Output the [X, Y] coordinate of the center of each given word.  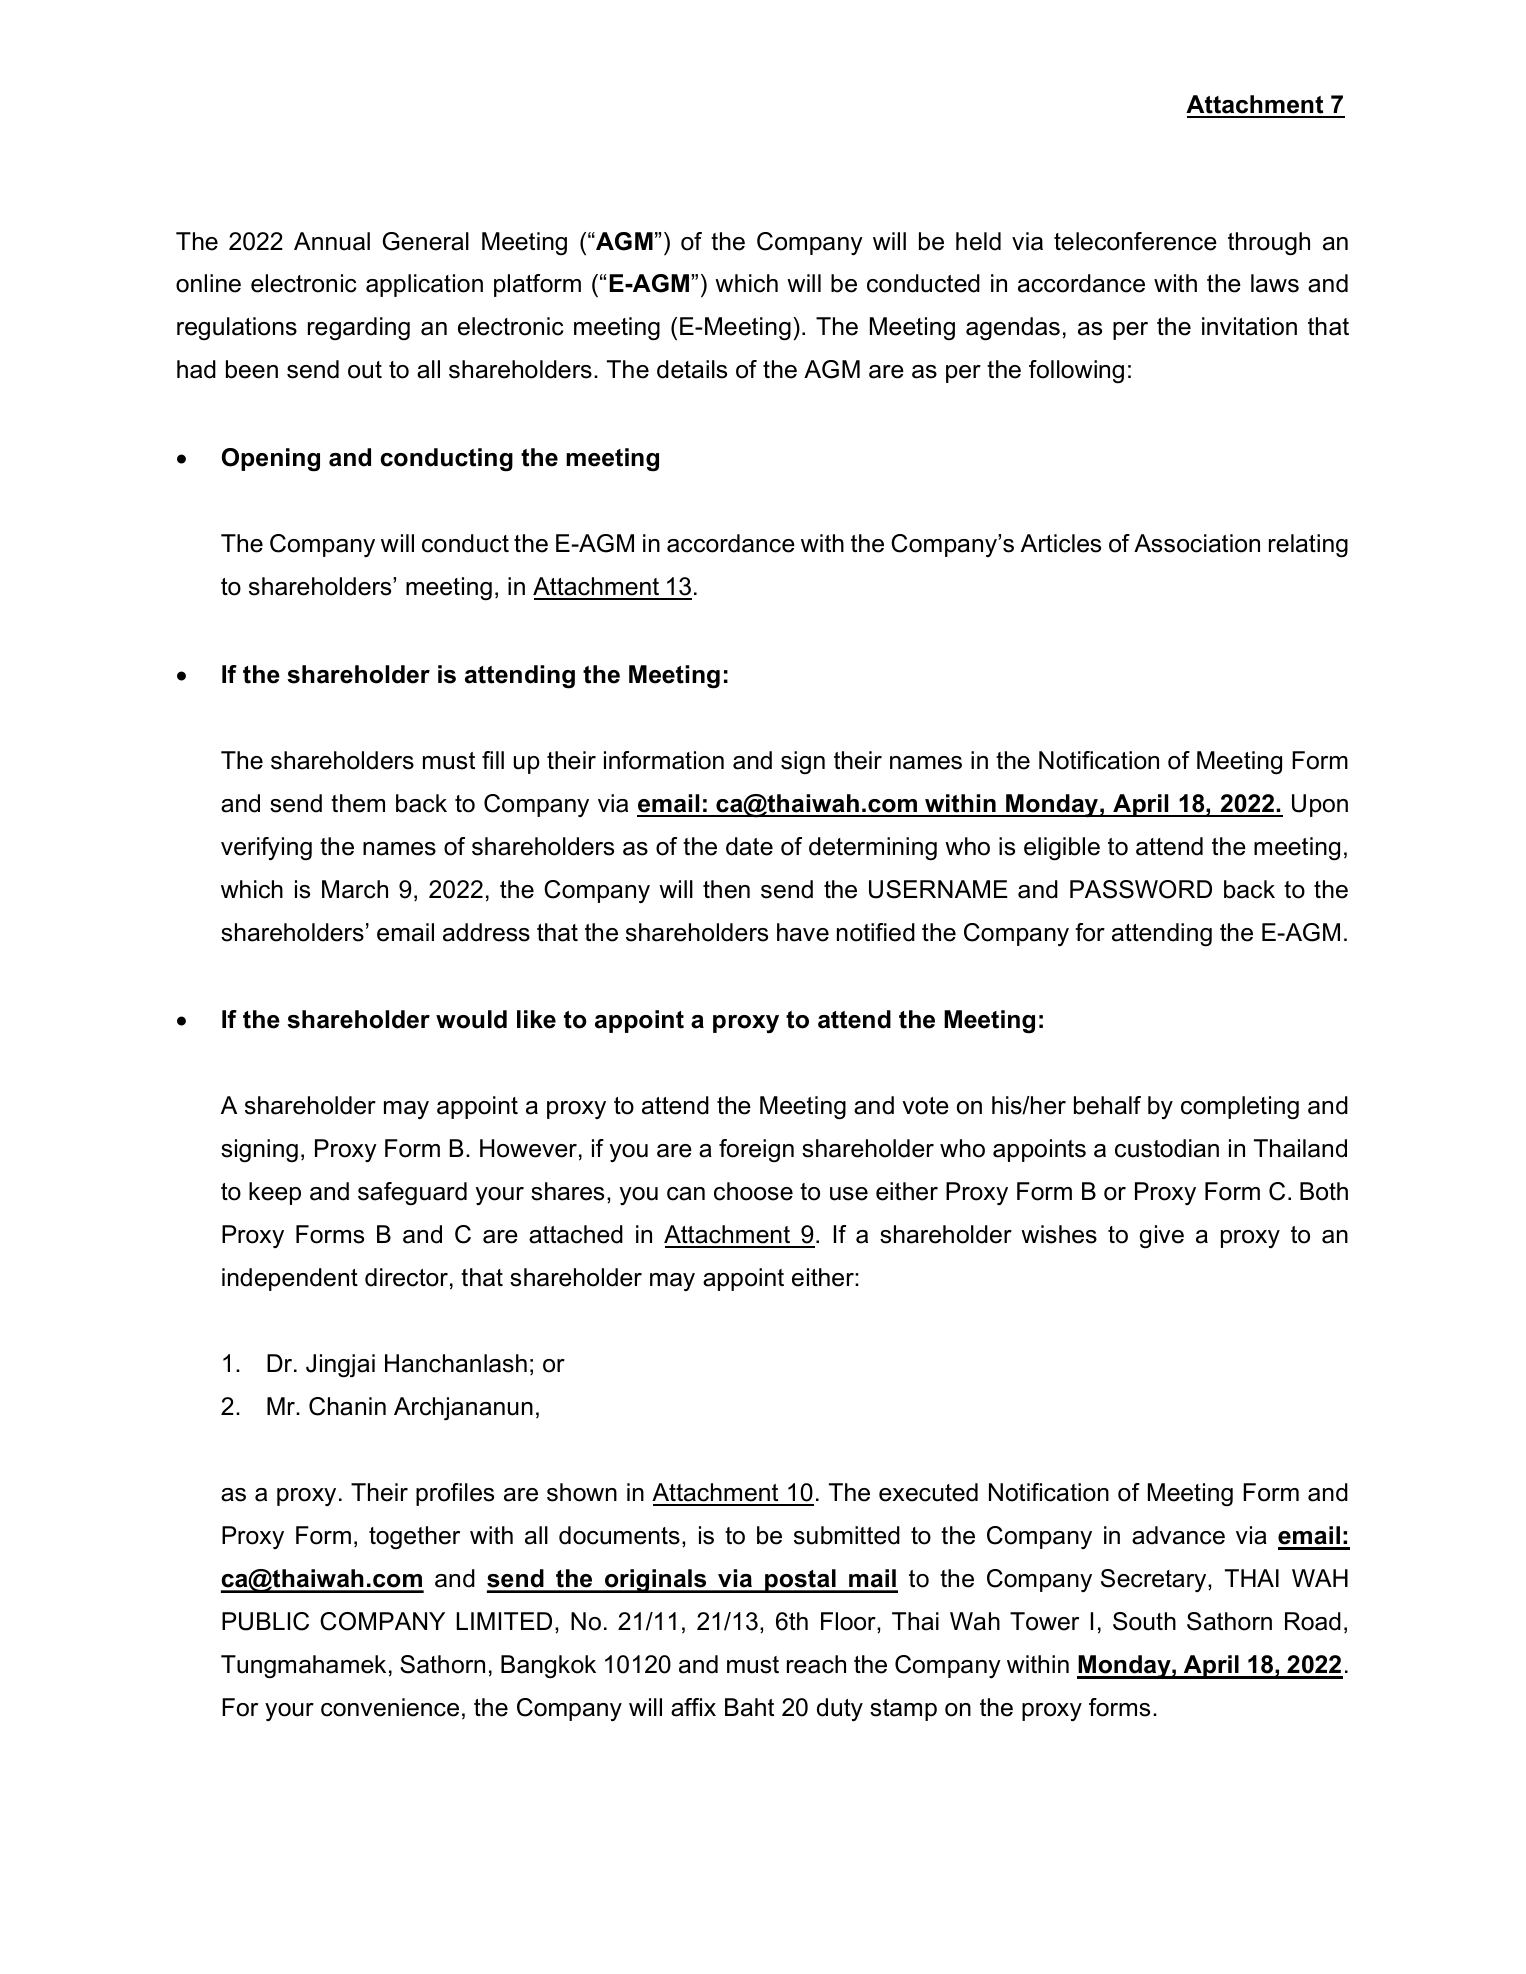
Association [1197, 543]
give [1162, 1237]
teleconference [1135, 241]
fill [493, 760]
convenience [390, 1707]
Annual [332, 241]
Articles [1061, 543]
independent [290, 1279]
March [355, 889]
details [692, 369]
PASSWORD [1141, 889]
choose [753, 1191]
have [803, 932]
